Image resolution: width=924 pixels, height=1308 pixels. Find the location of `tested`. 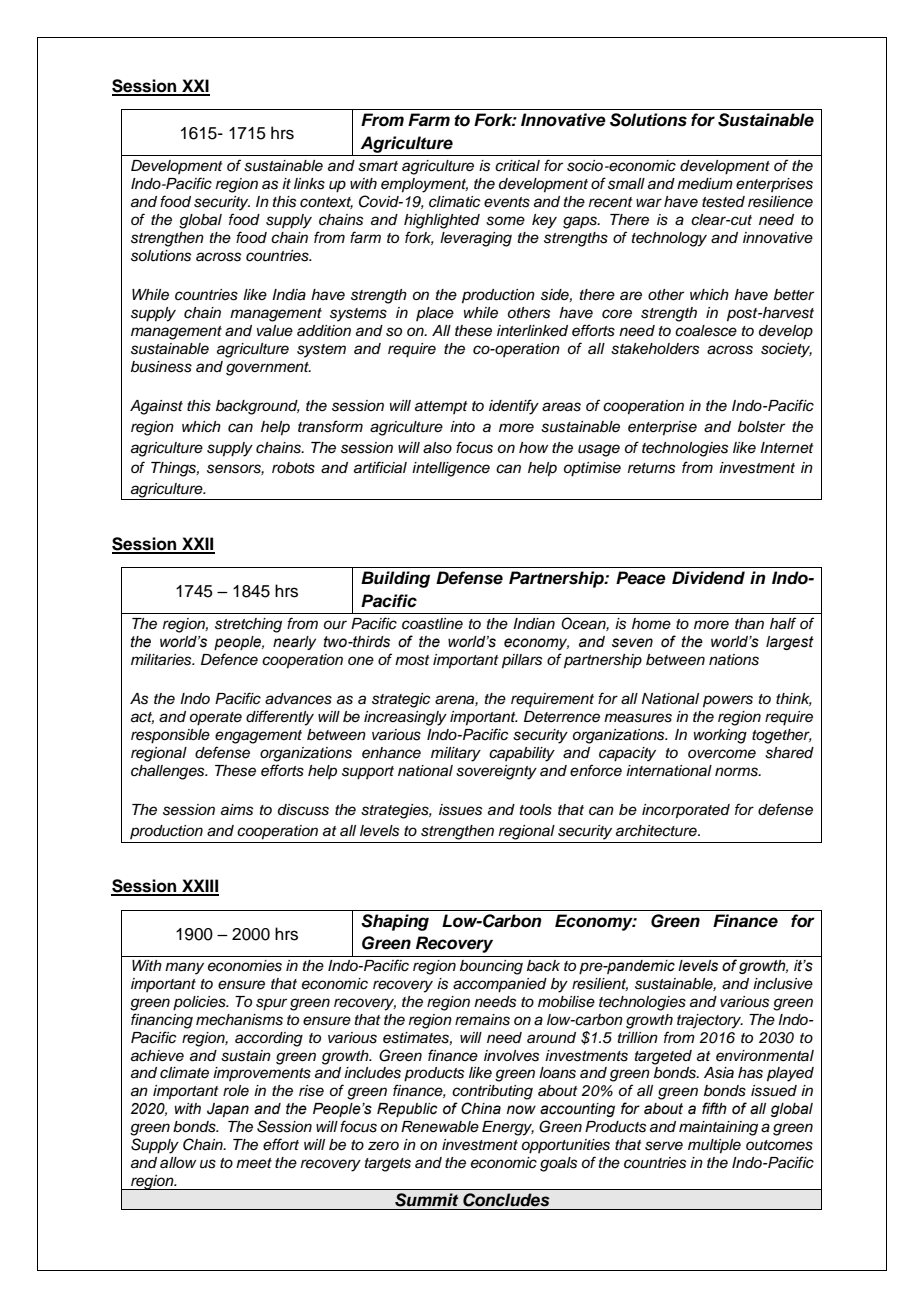

tested is located at coordinates (723, 202).
